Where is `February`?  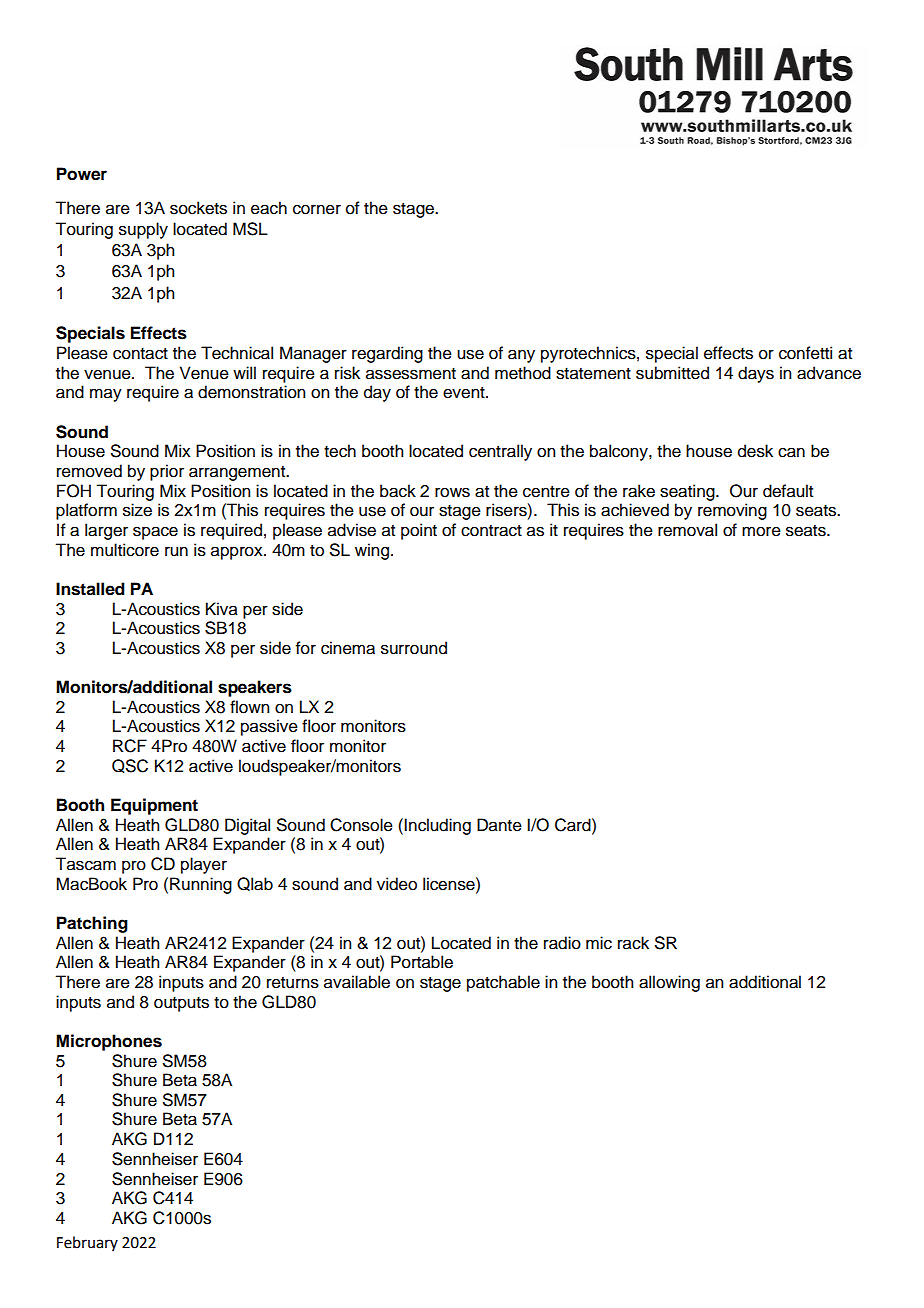
February is located at coordinates (87, 1243).
